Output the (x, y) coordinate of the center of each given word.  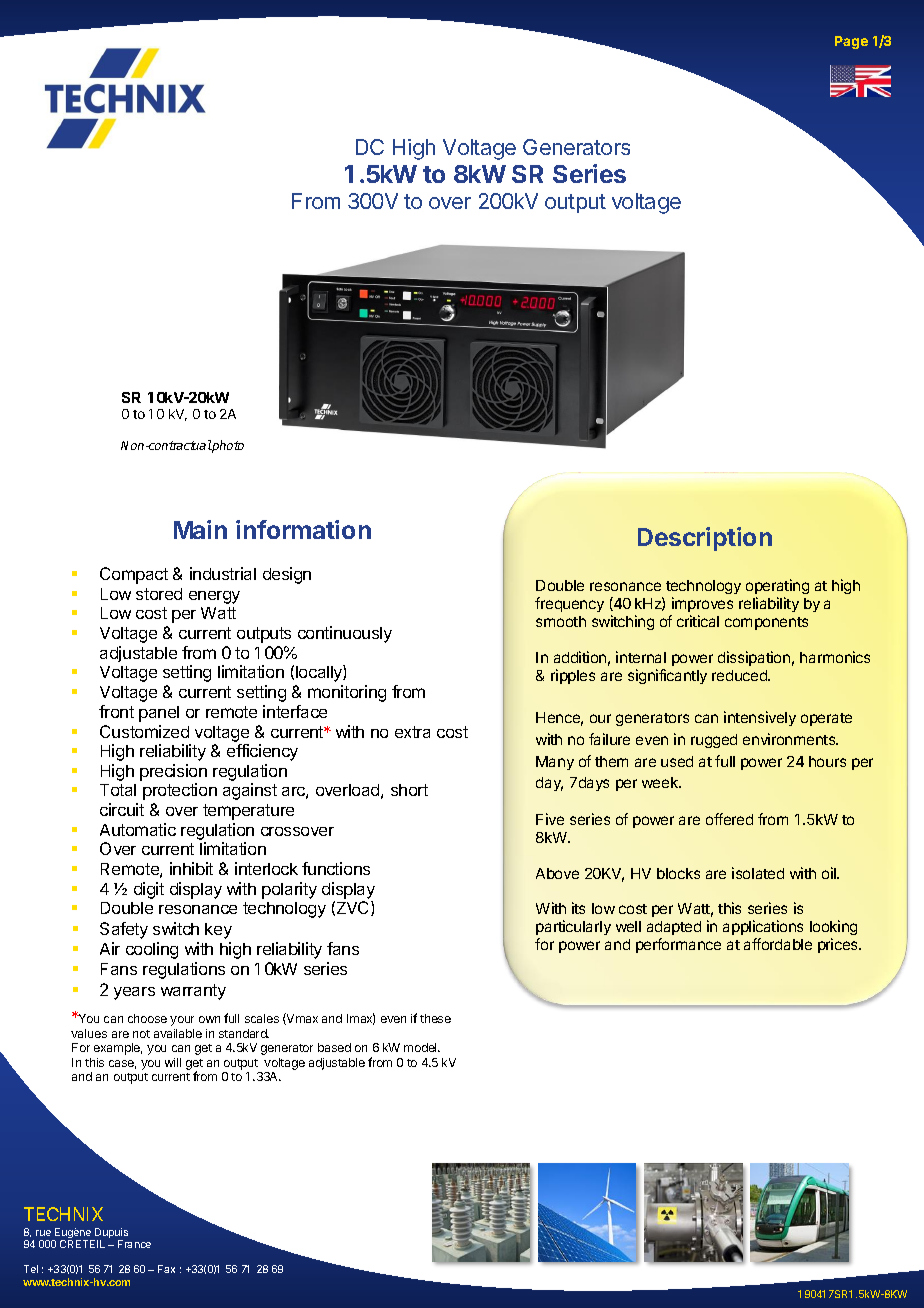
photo (227, 446)
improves (702, 604)
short (409, 790)
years (134, 993)
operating (777, 586)
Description (705, 539)
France (134, 1244)
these (435, 1018)
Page (851, 42)
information (303, 529)
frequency (569, 604)
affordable (778, 944)
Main (200, 529)
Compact (134, 575)
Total (118, 790)
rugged (714, 741)
